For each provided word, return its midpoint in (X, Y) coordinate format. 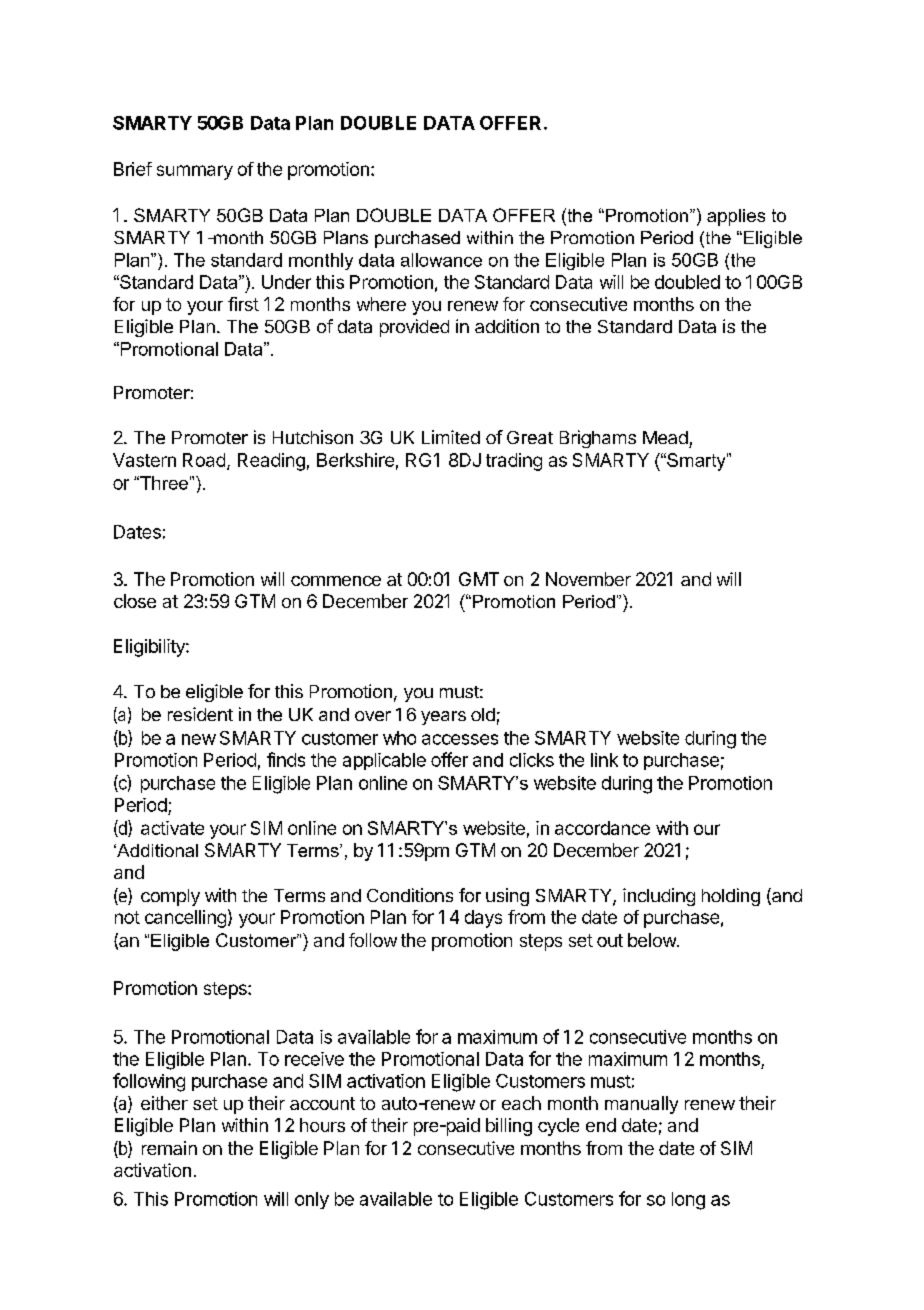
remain (169, 1148)
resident (200, 714)
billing (509, 1127)
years (443, 718)
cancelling (185, 919)
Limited (451, 437)
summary (195, 172)
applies (736, 217)
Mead (665, 437)
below (653, 940)
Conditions (410, 895)
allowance (441, 260)
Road (204, 460)
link (604, 760)
